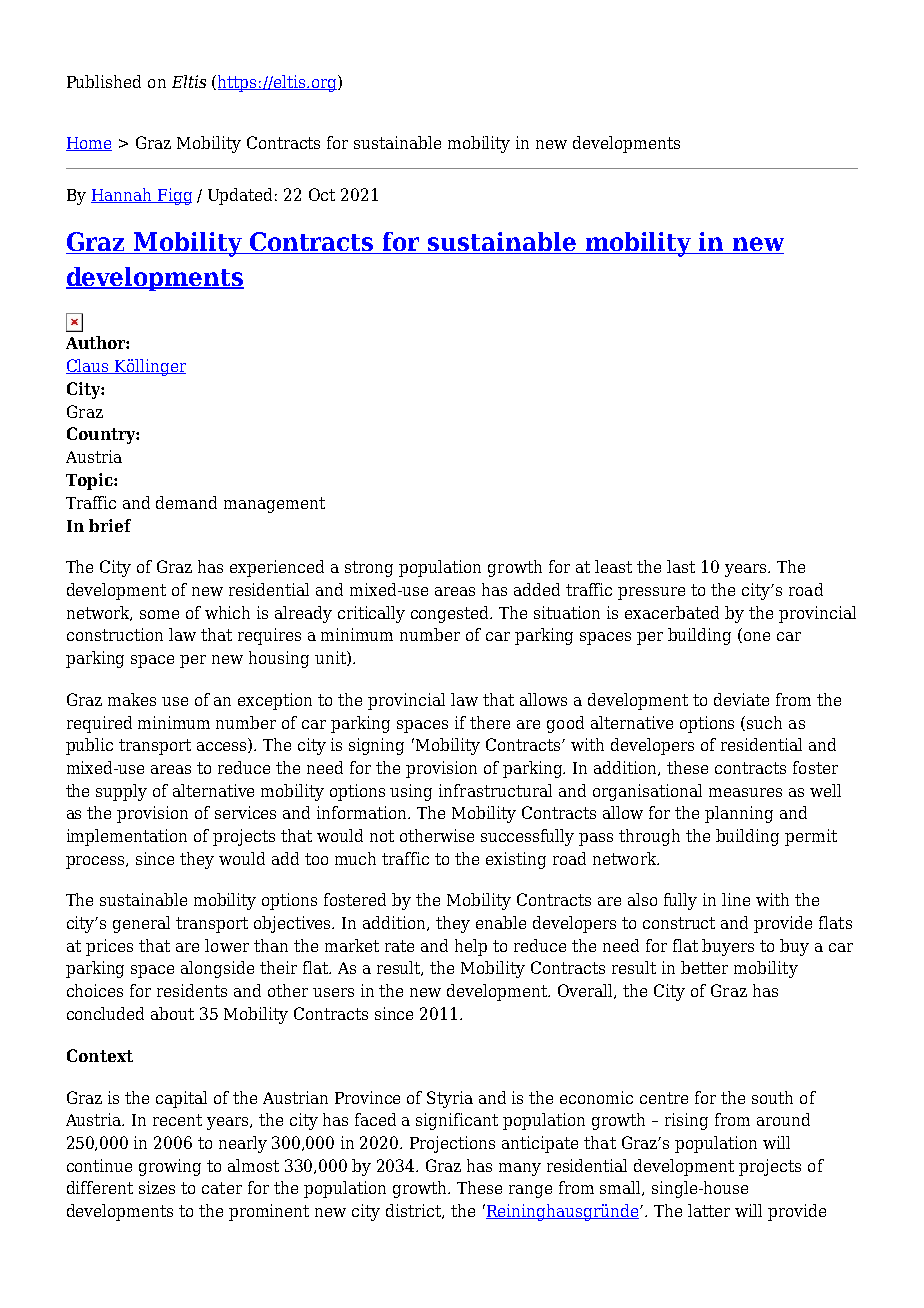 This page has height=1308, width=924. Describe the element at coordinates (681, 566) in the page. I see `last` at that location.
